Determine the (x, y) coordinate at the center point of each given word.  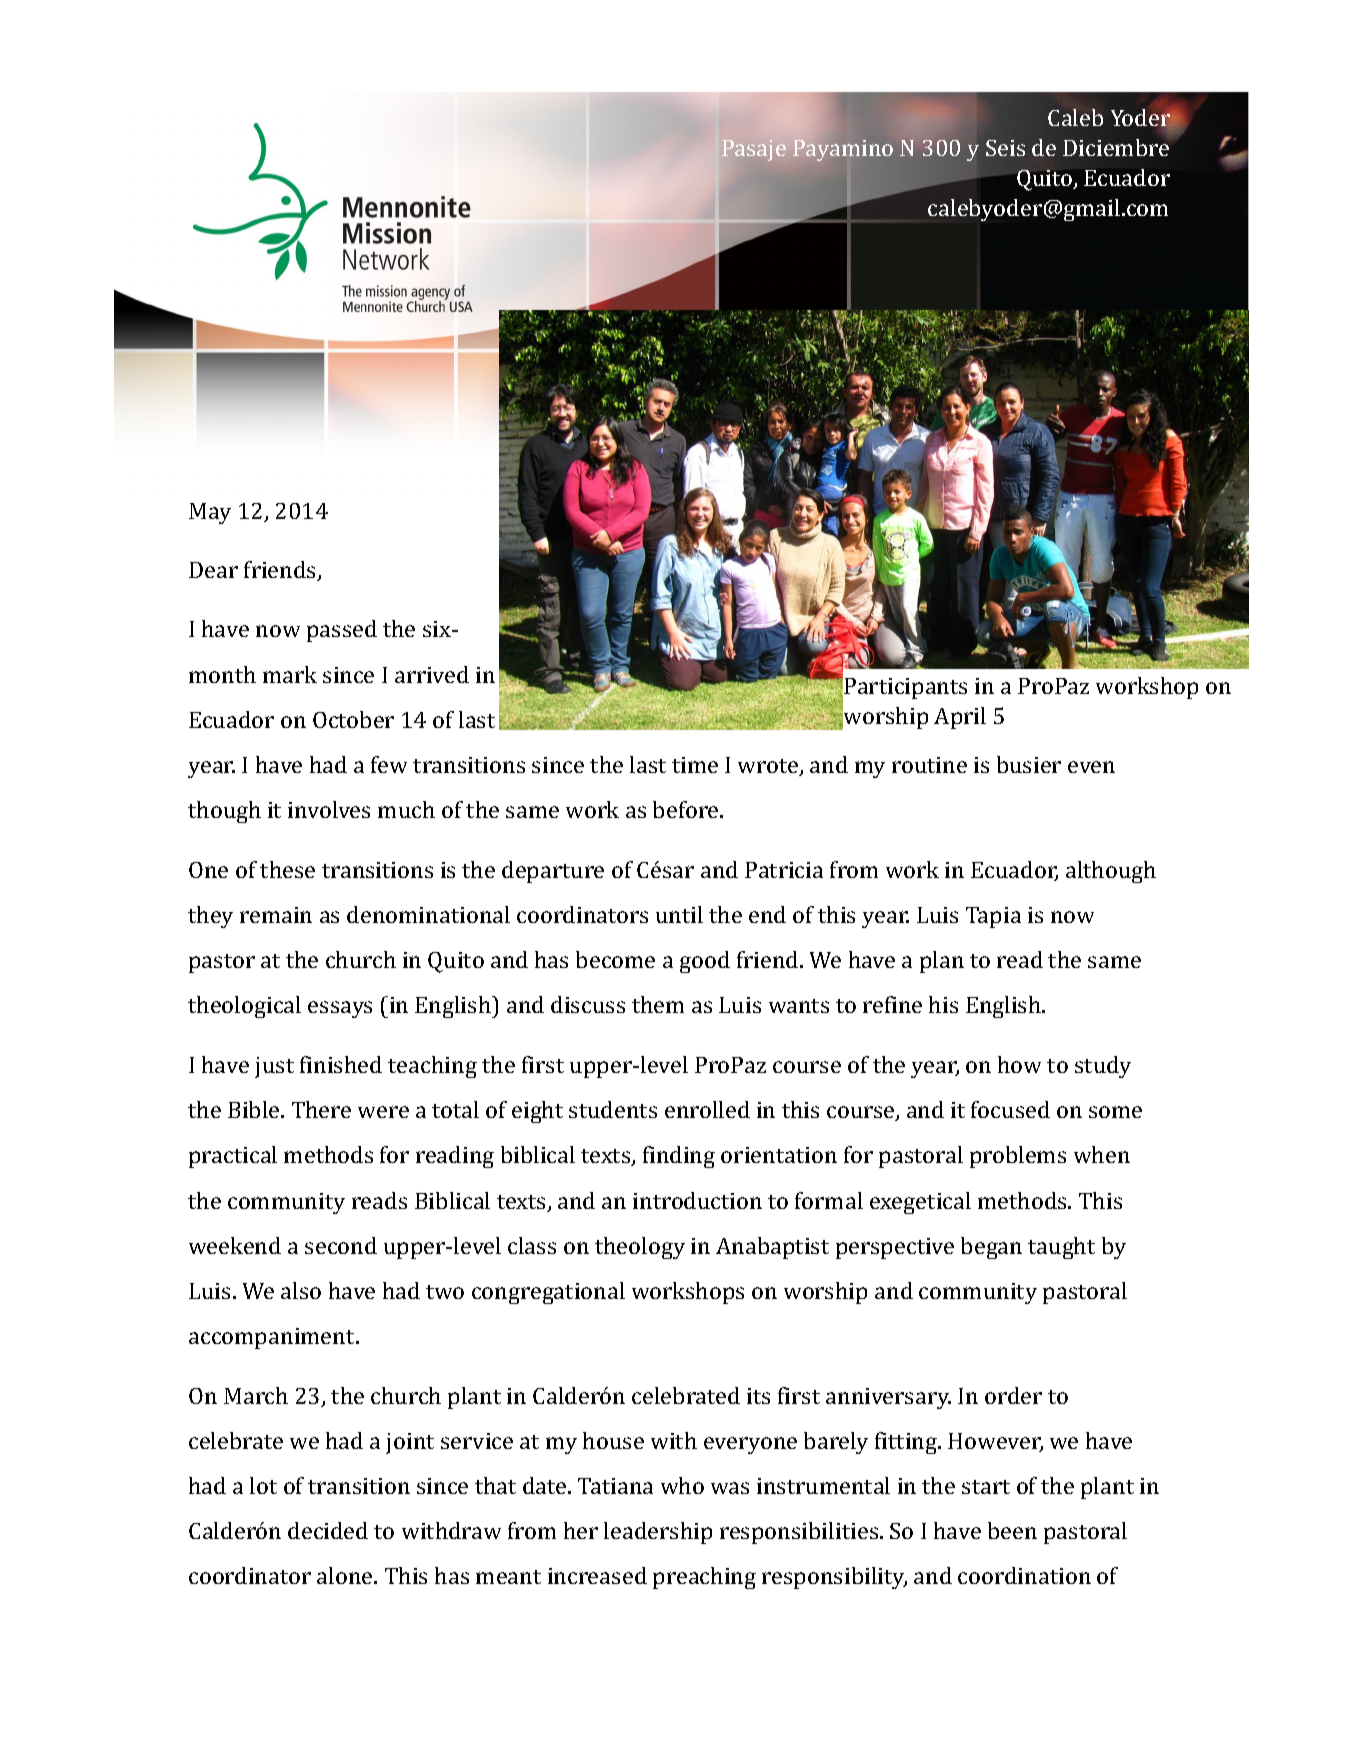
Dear (213, 570)
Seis (1005, 148)
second (341, 1245)
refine (892, 1004)
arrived (432, 674)
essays (340, 1009)
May (210, 513)
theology (640, 1248)
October (353, 719)
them (658, 1004)
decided (328, 1530)
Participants (905, 688)
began (991, 1248)
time (695, 765)
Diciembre (1116, 147)
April (960, 718)
